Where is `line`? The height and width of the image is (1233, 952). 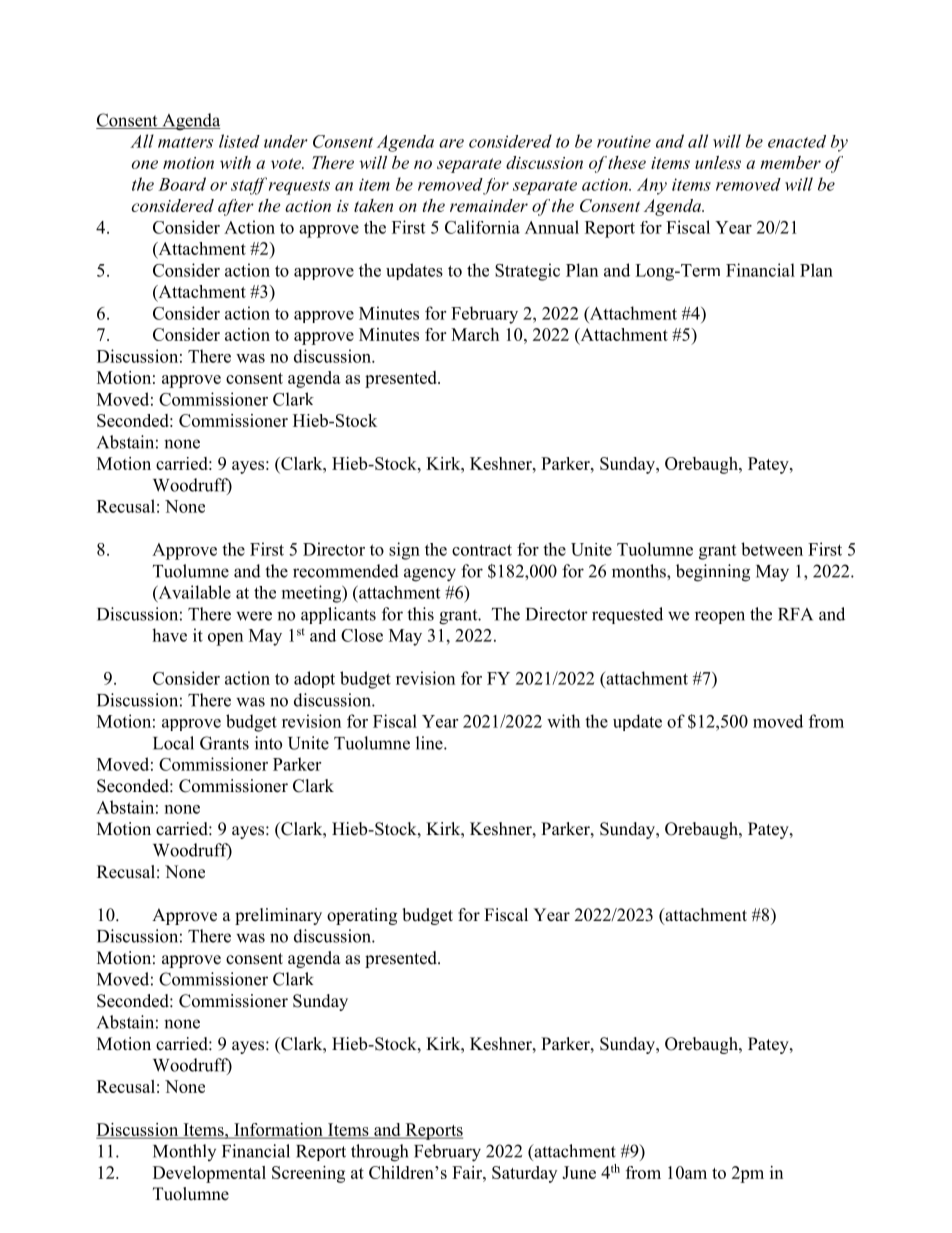
line is located at coordinates (430, 743).
